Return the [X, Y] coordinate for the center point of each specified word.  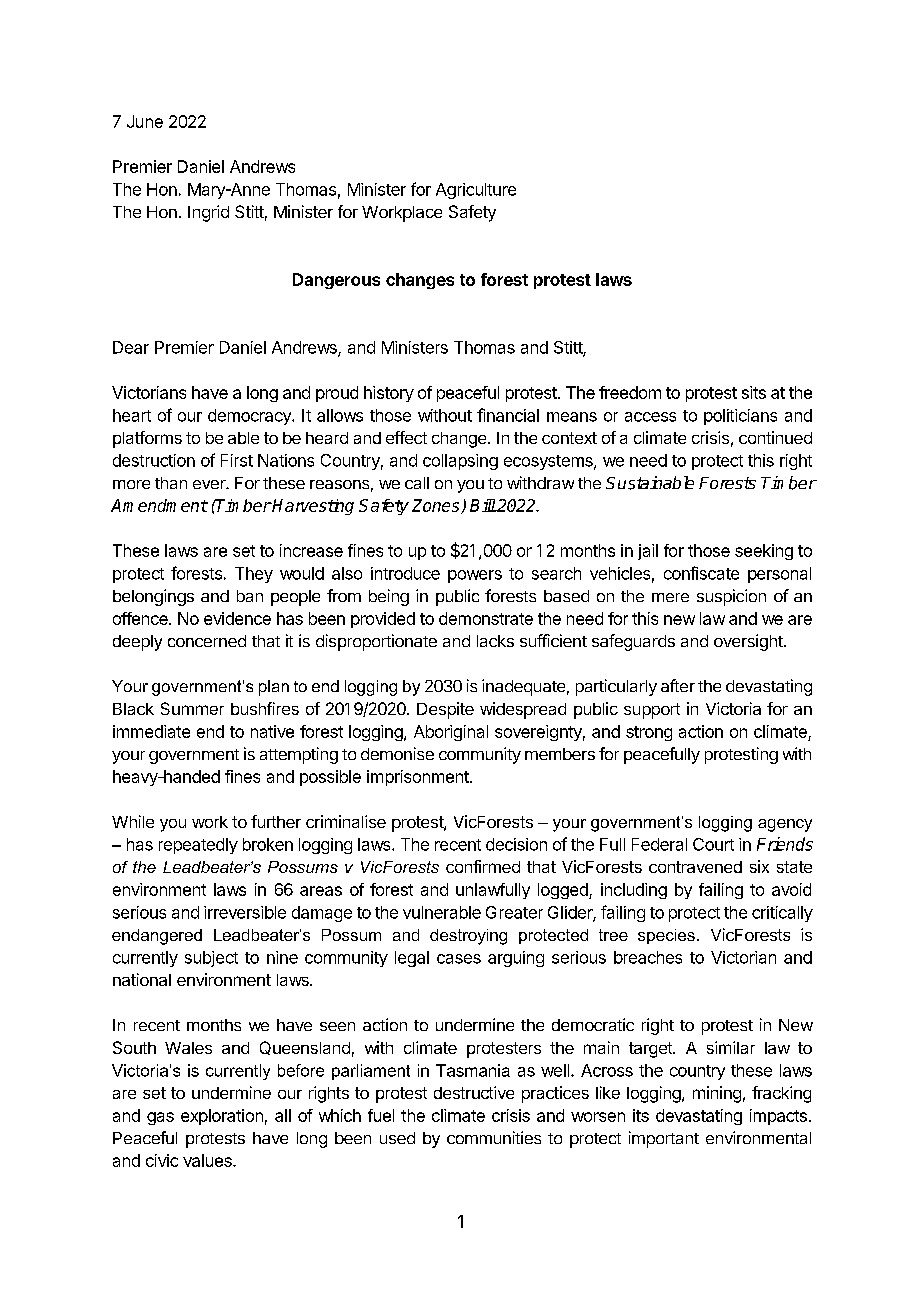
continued [775, 437]
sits [754, 392]
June [145, 121]
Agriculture [476, 191]
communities [494, 1137]
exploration [222, 1117]
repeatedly [198, 846]
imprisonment [419, 778]
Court [713, 844]
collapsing [460, 462]
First [237, 460]
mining [717, 1094]
